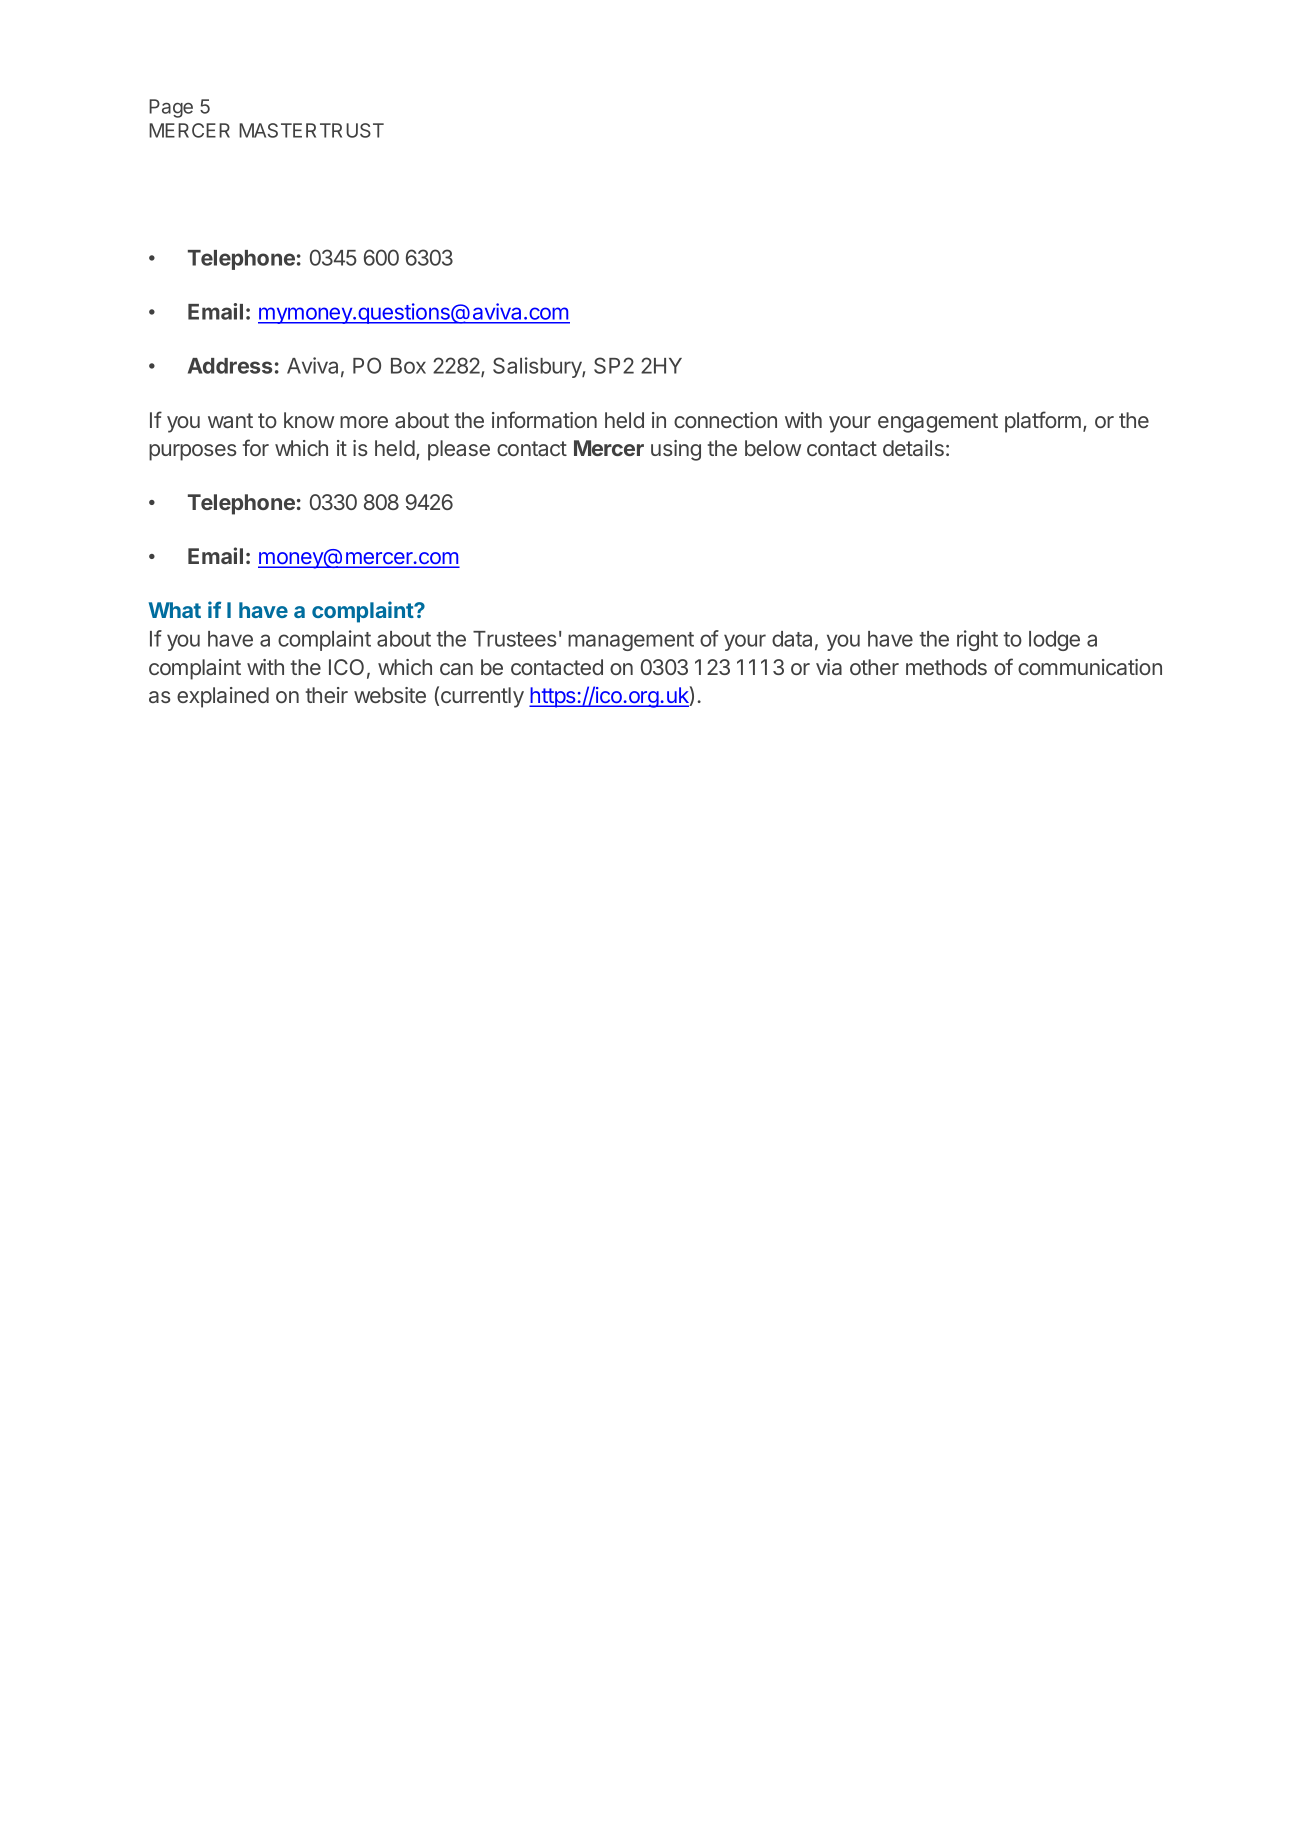 The width and height of the image is (1289, 1822). Describe the element at coordinates (408, 366) in the image. I see `Box` at that location.
